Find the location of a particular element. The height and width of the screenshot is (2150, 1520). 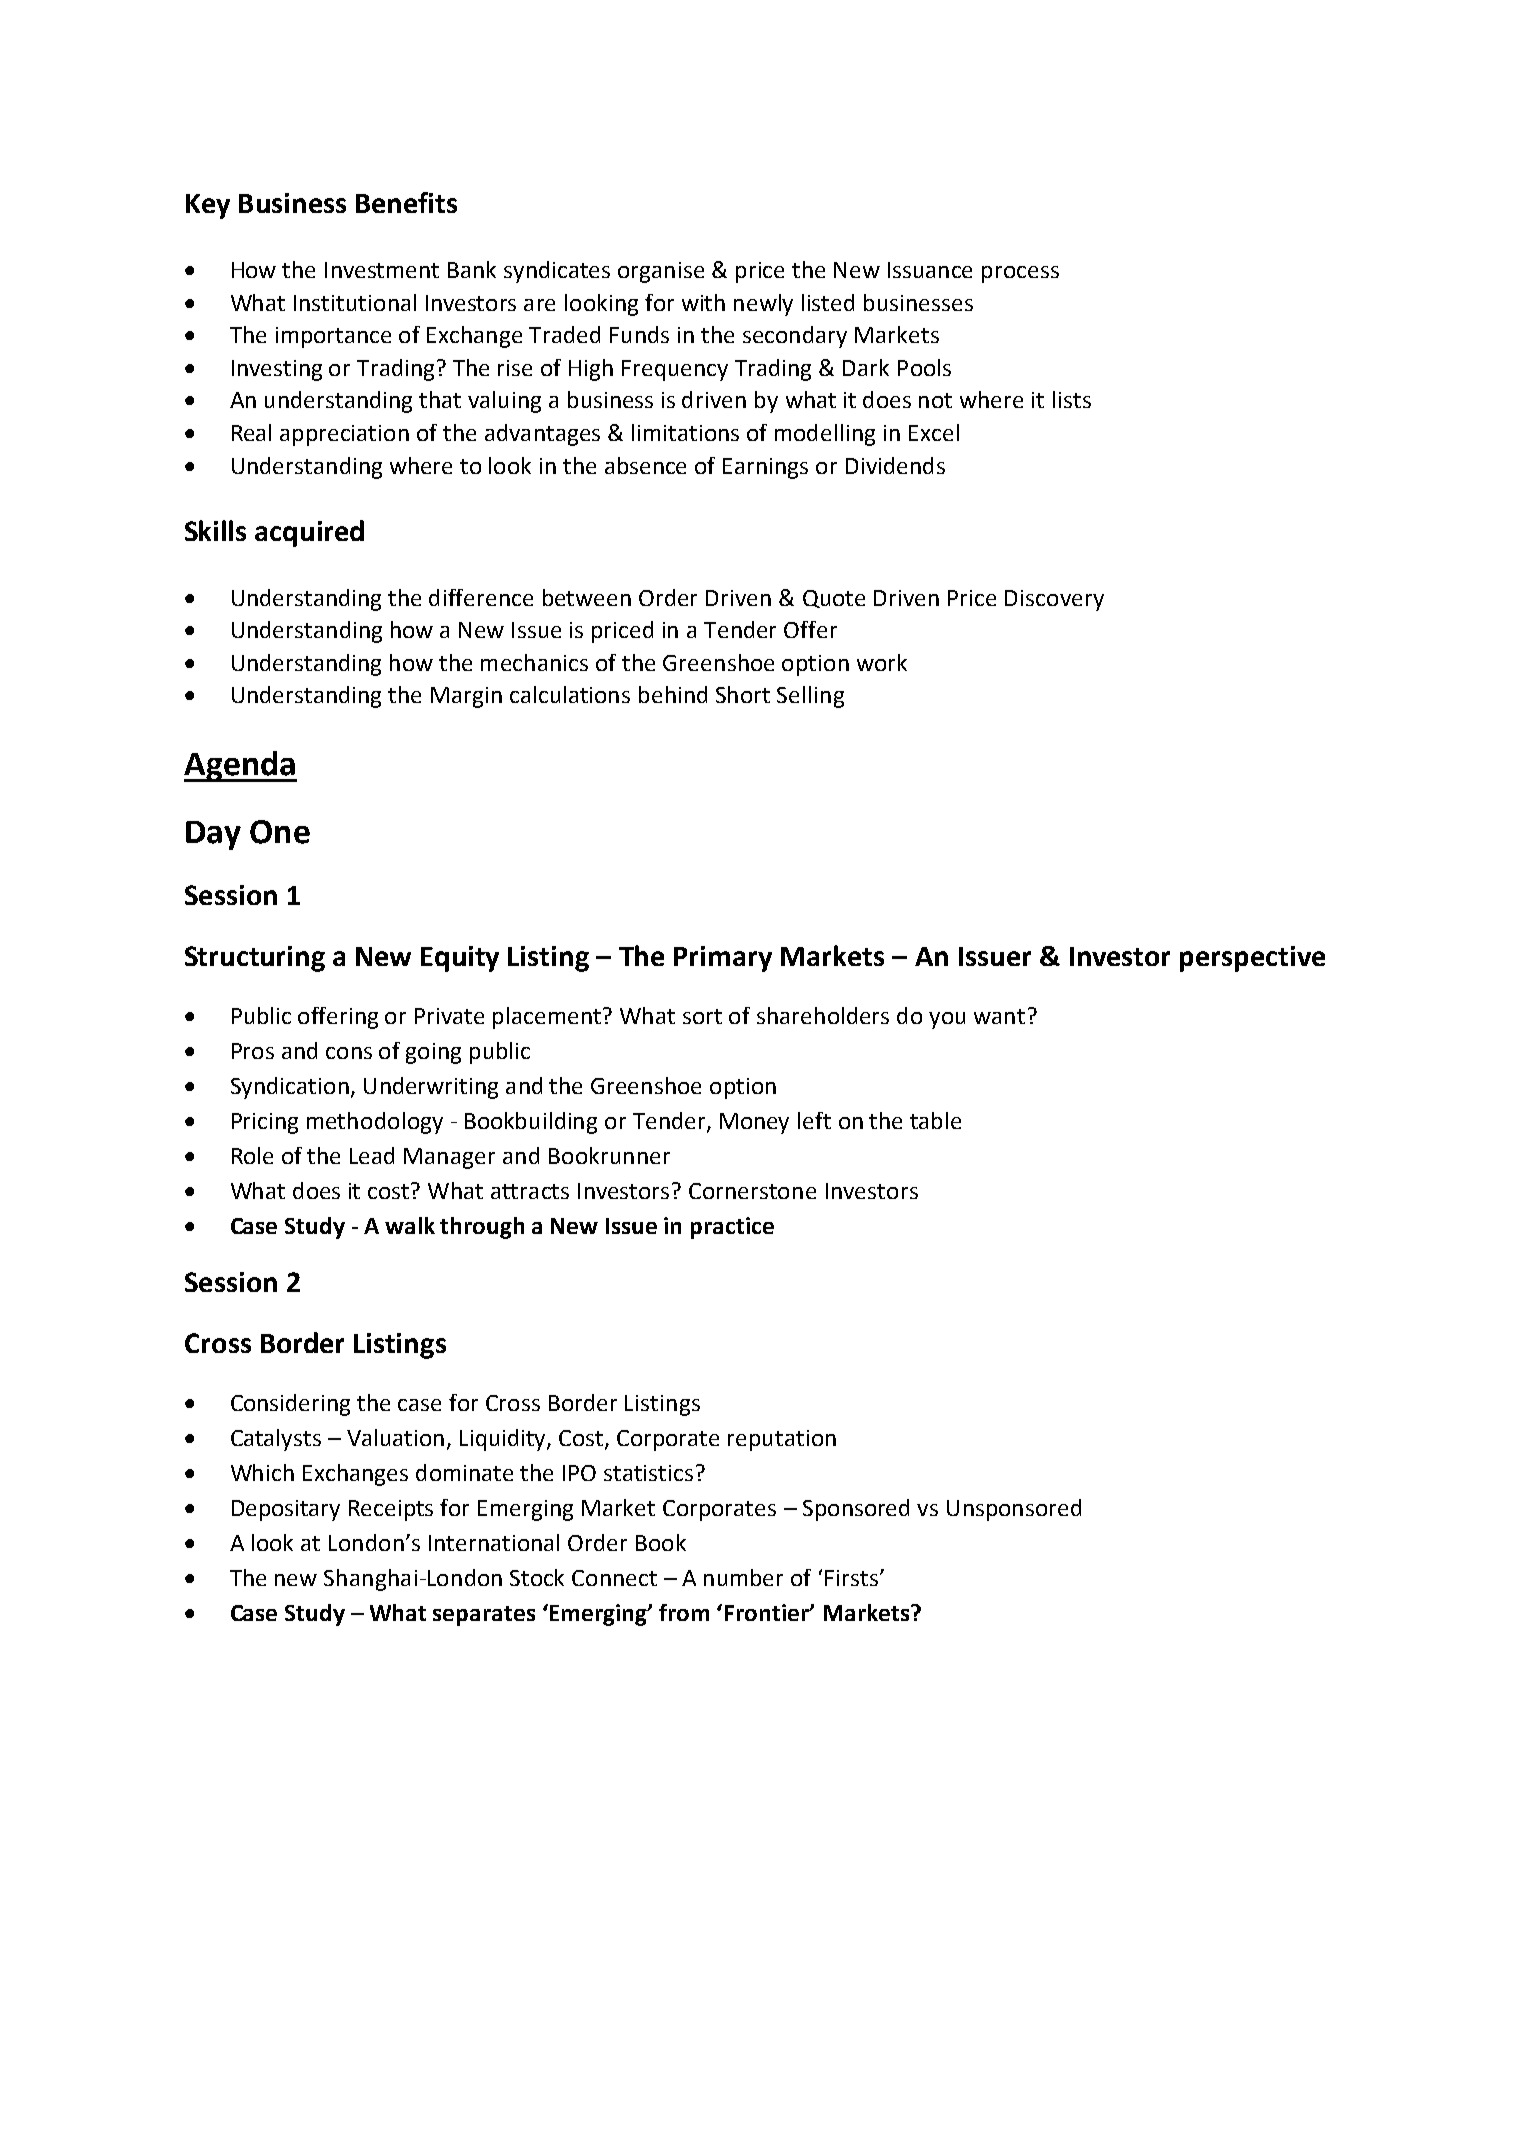

process is located at coordinates (1020, 274).
